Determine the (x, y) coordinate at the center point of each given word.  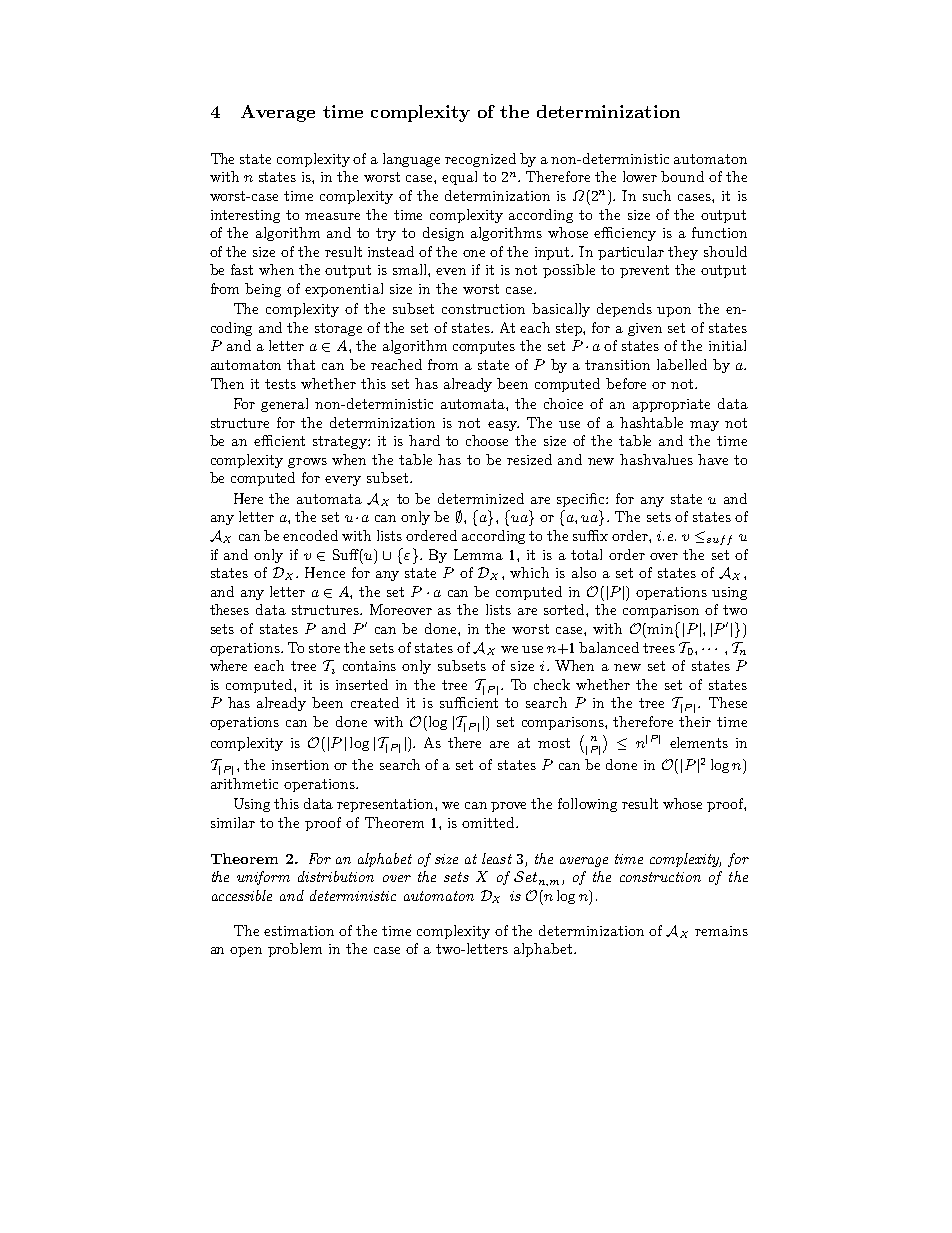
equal (459, 178)
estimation (299, 931)
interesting (245, 216)
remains (721, 931)
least (497, 858)
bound (682, 176)
